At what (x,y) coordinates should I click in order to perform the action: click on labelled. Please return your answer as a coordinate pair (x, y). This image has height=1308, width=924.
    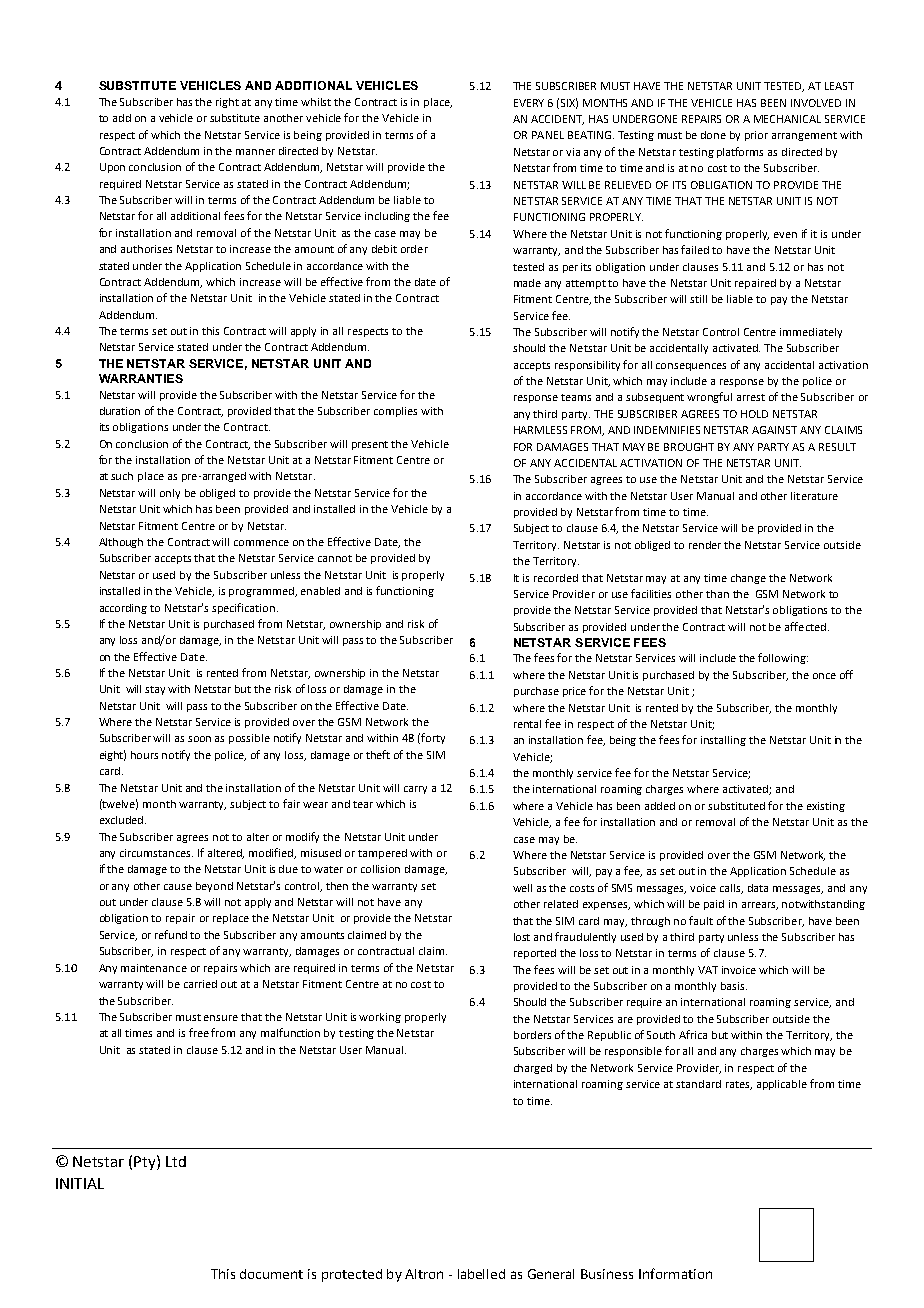
    Looking at the image, I should click on (481, 1274).
